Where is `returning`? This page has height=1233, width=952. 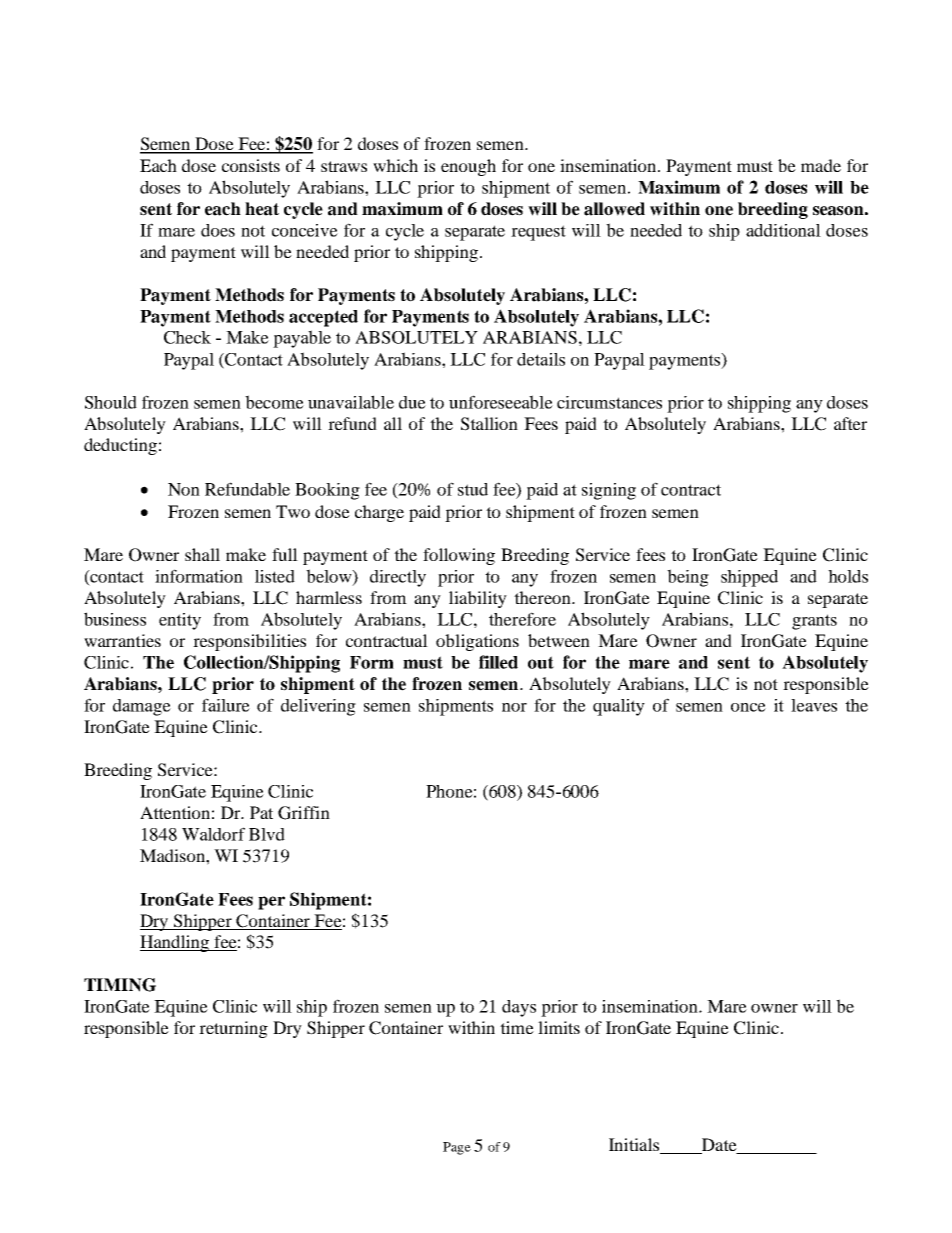
returning is located at coordinates (233, 1029).
